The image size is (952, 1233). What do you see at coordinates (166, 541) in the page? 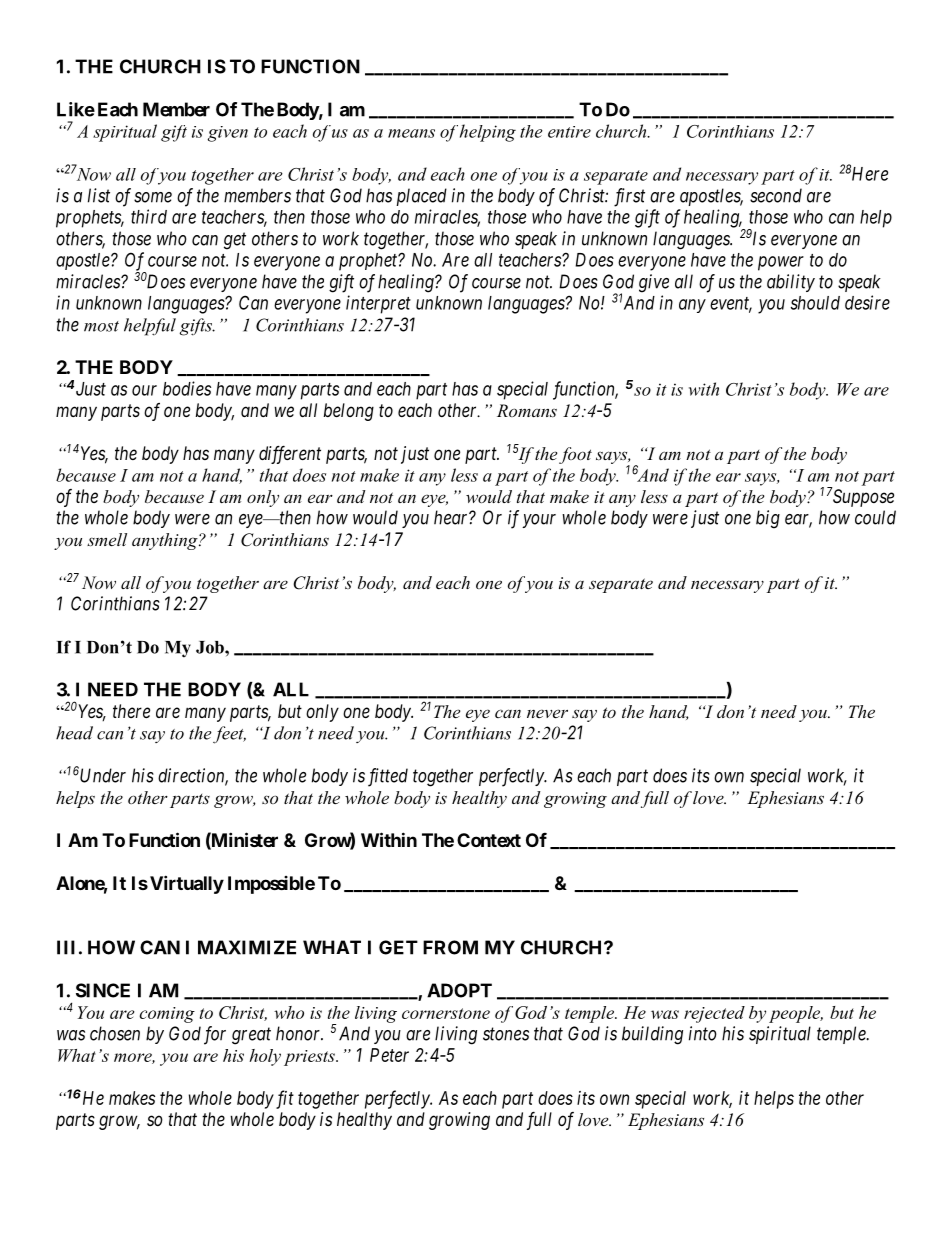
I see `anything` at bounding box center [166, 541].
